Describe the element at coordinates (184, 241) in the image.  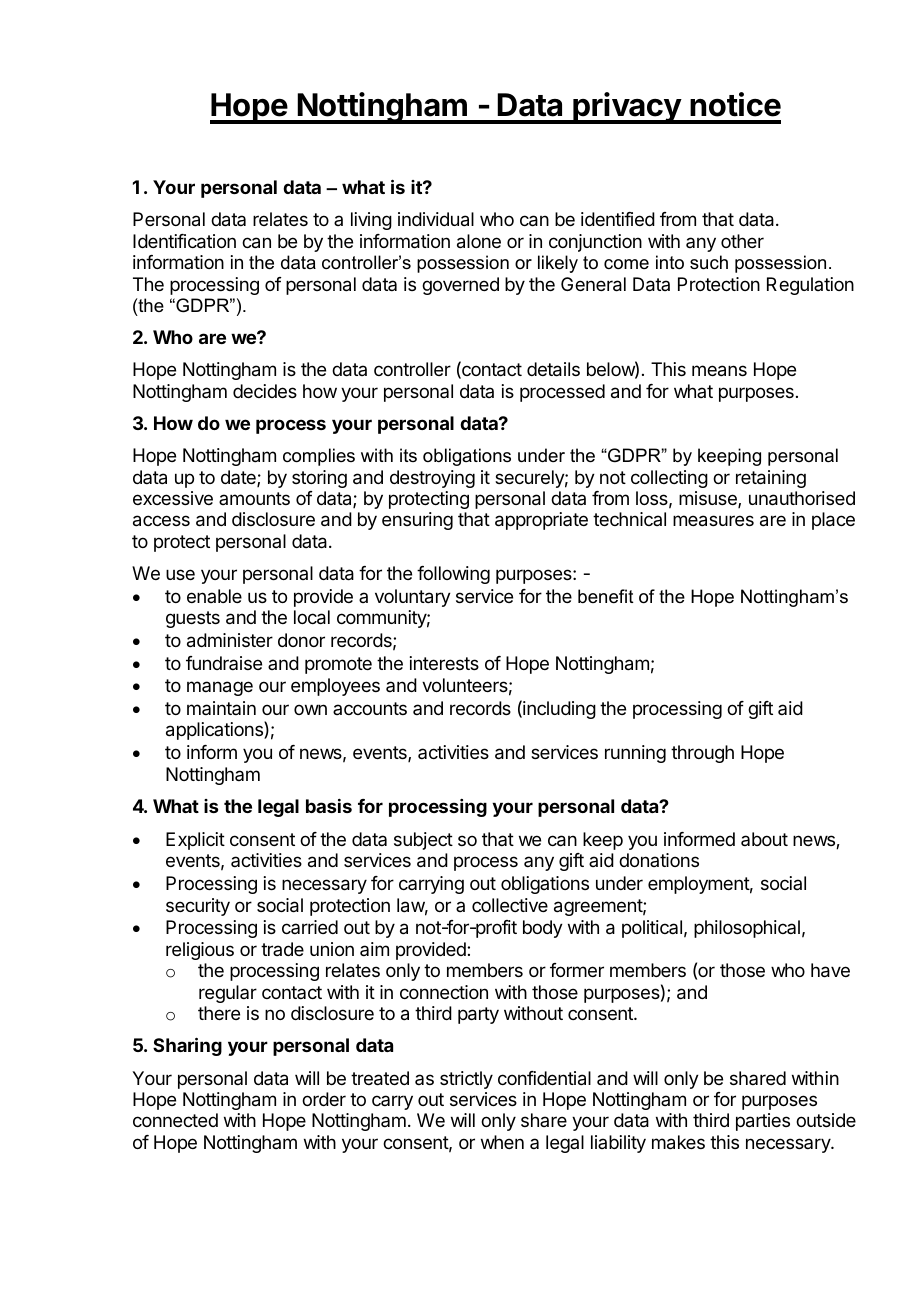
I see `Identification` at that location.
